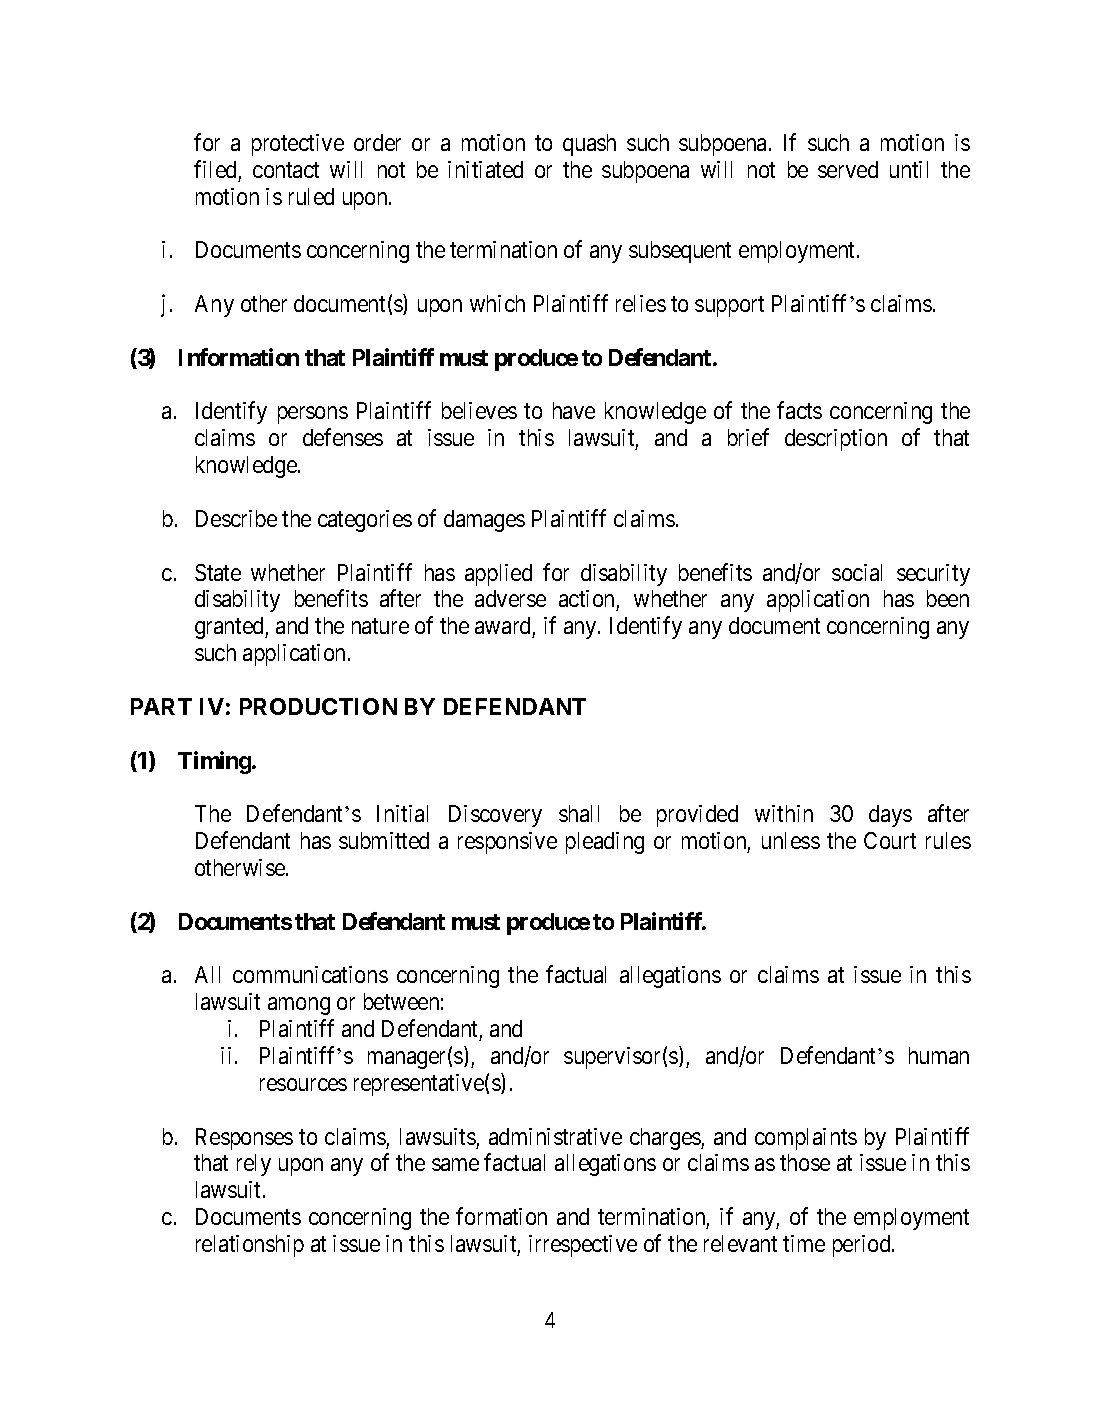  I want to click on been, so click(948, 598).
